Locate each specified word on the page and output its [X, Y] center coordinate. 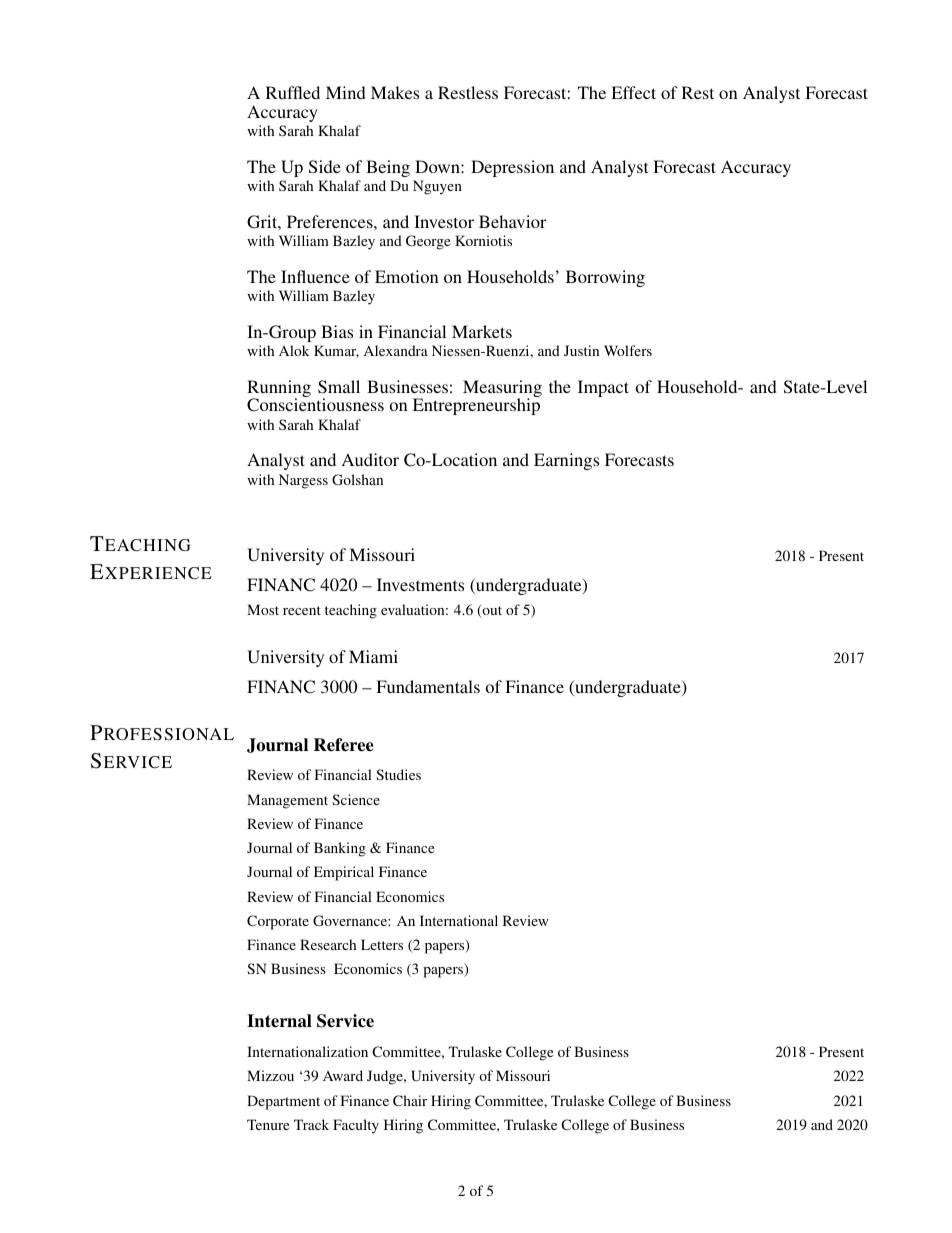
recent [302, 610]
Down [438, 166]
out [491, 611]
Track [311, 1124]
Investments [420, 584]
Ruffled [293, 92]
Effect [633, 92]
